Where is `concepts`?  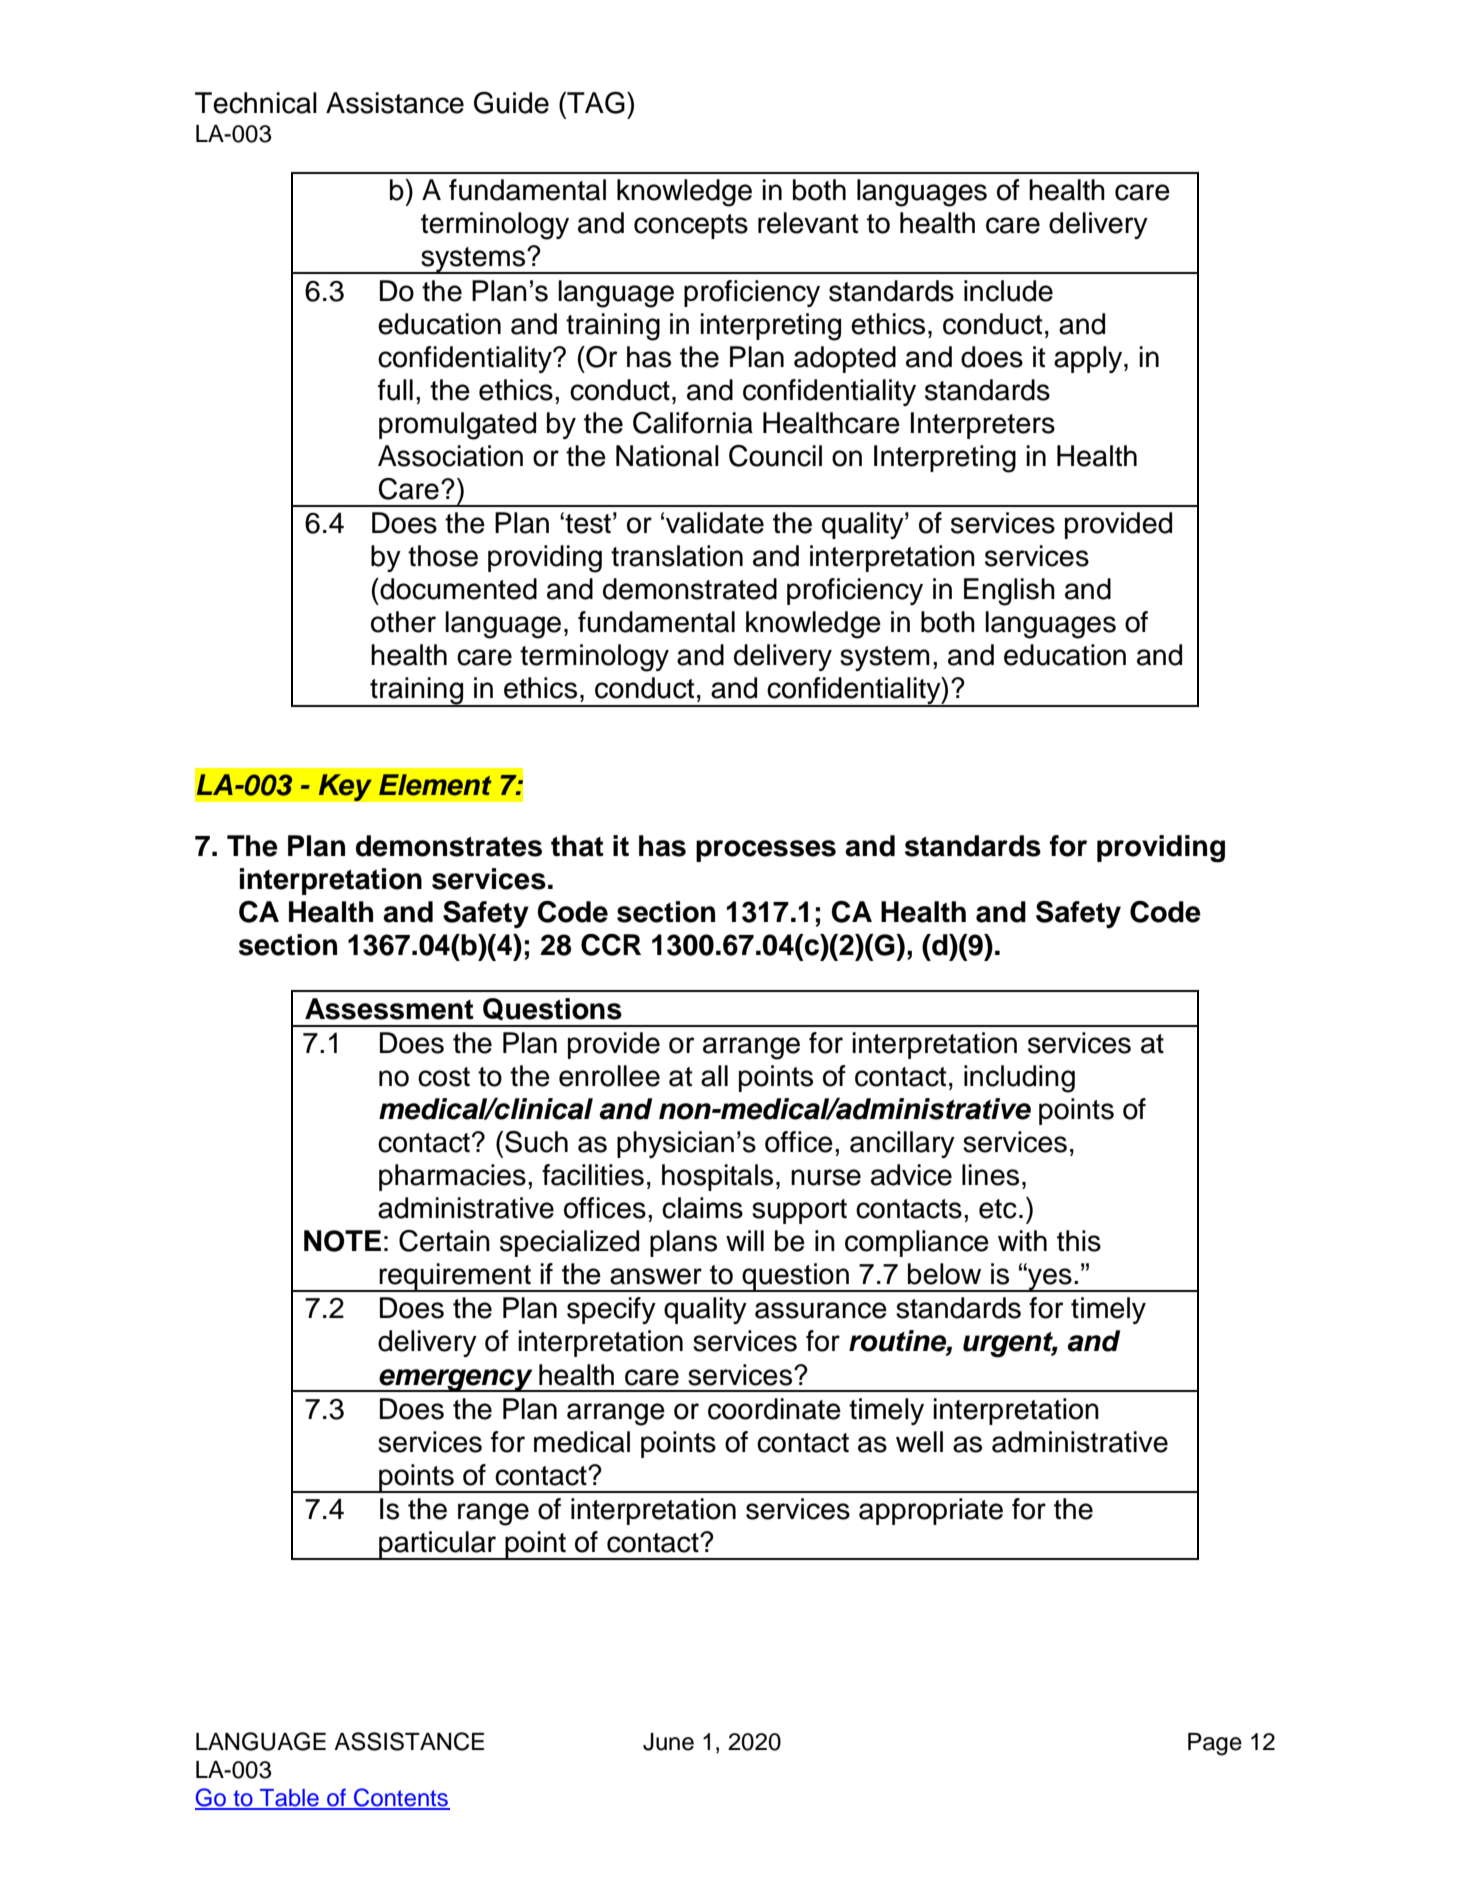
concepts is located at coordinates (691, 226).
